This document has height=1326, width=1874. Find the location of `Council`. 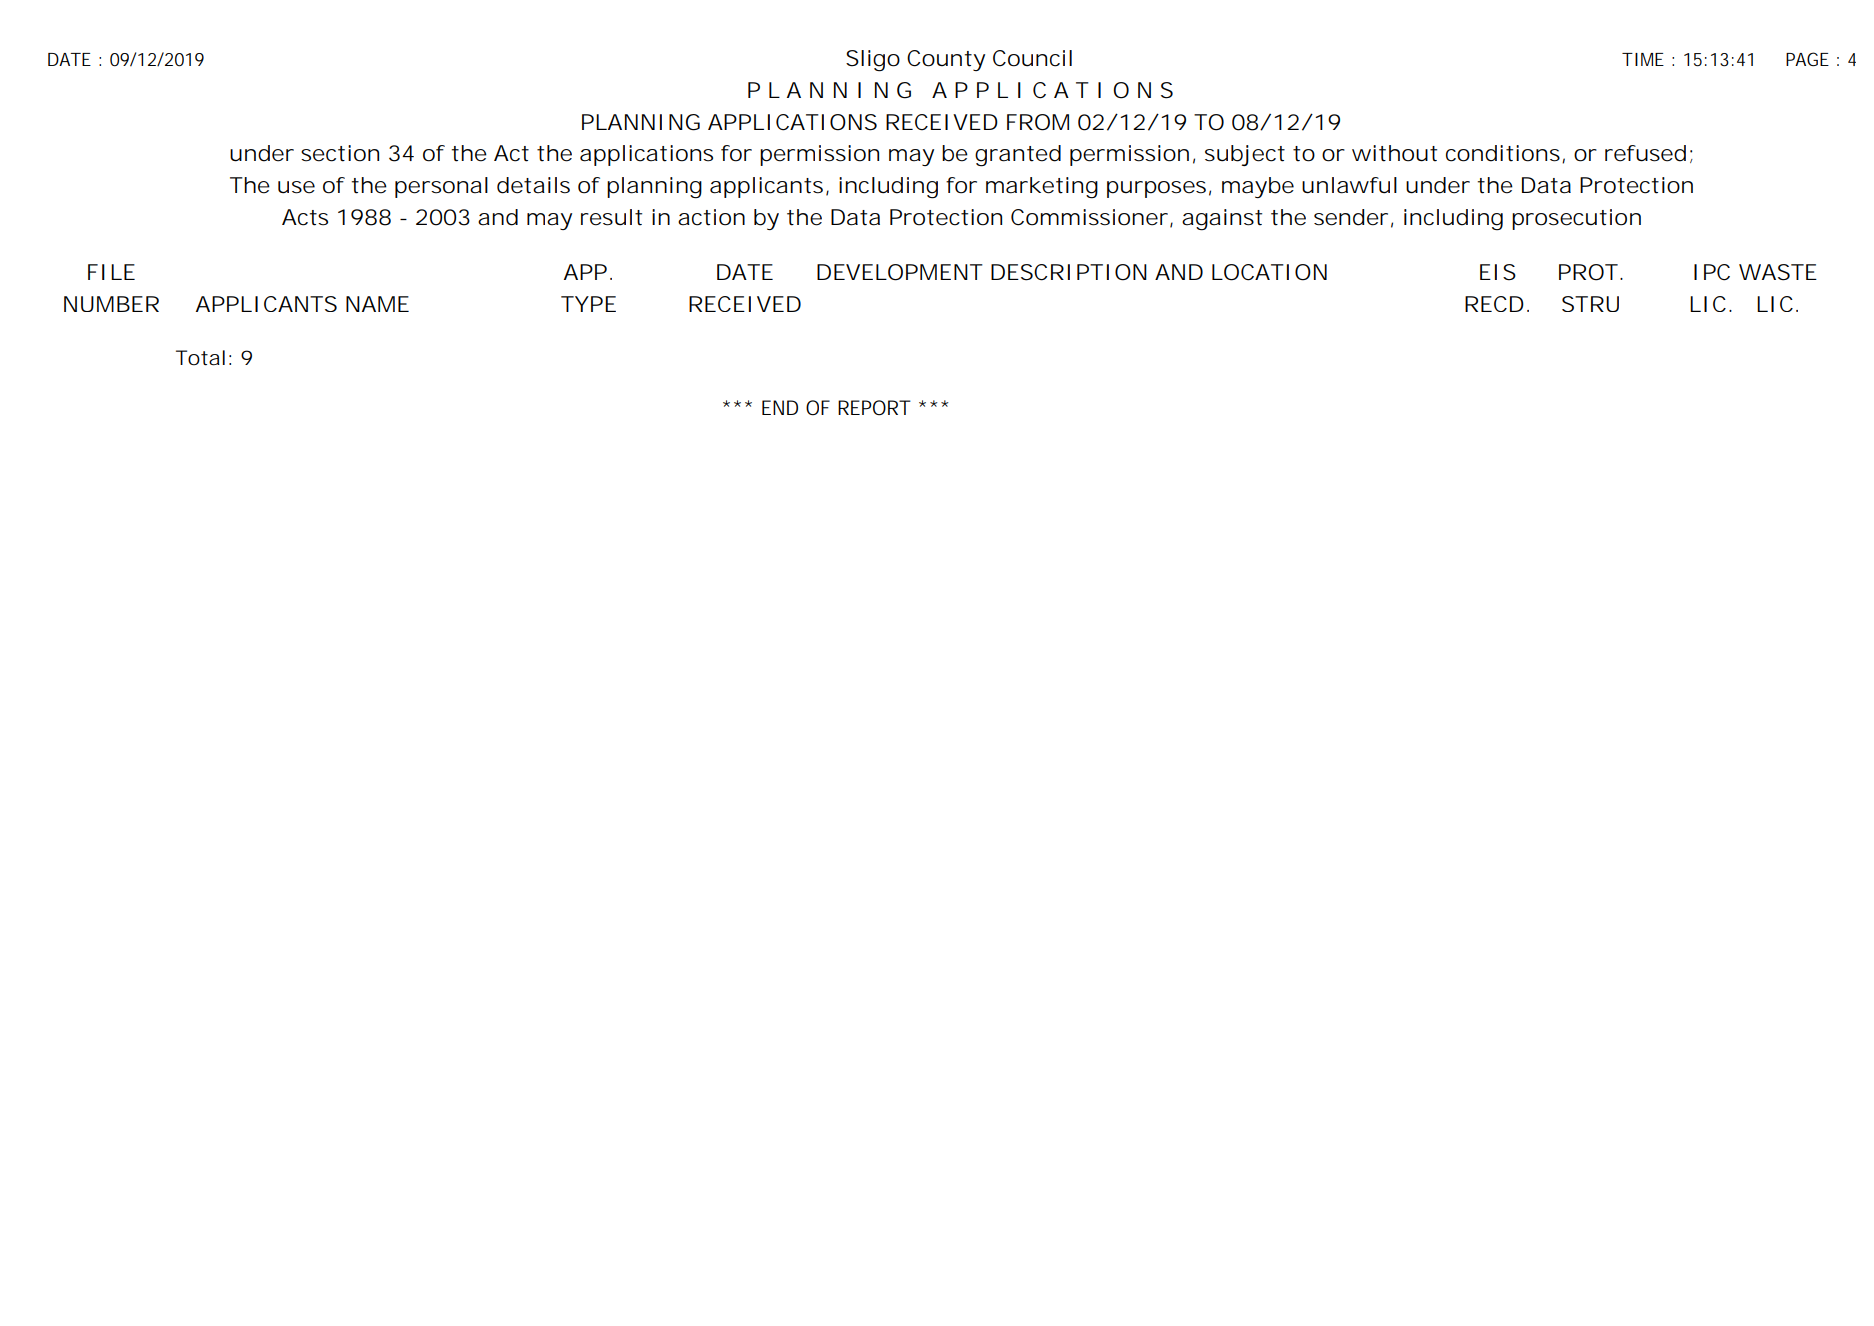

Council is located at coordinates (1032, 58).
